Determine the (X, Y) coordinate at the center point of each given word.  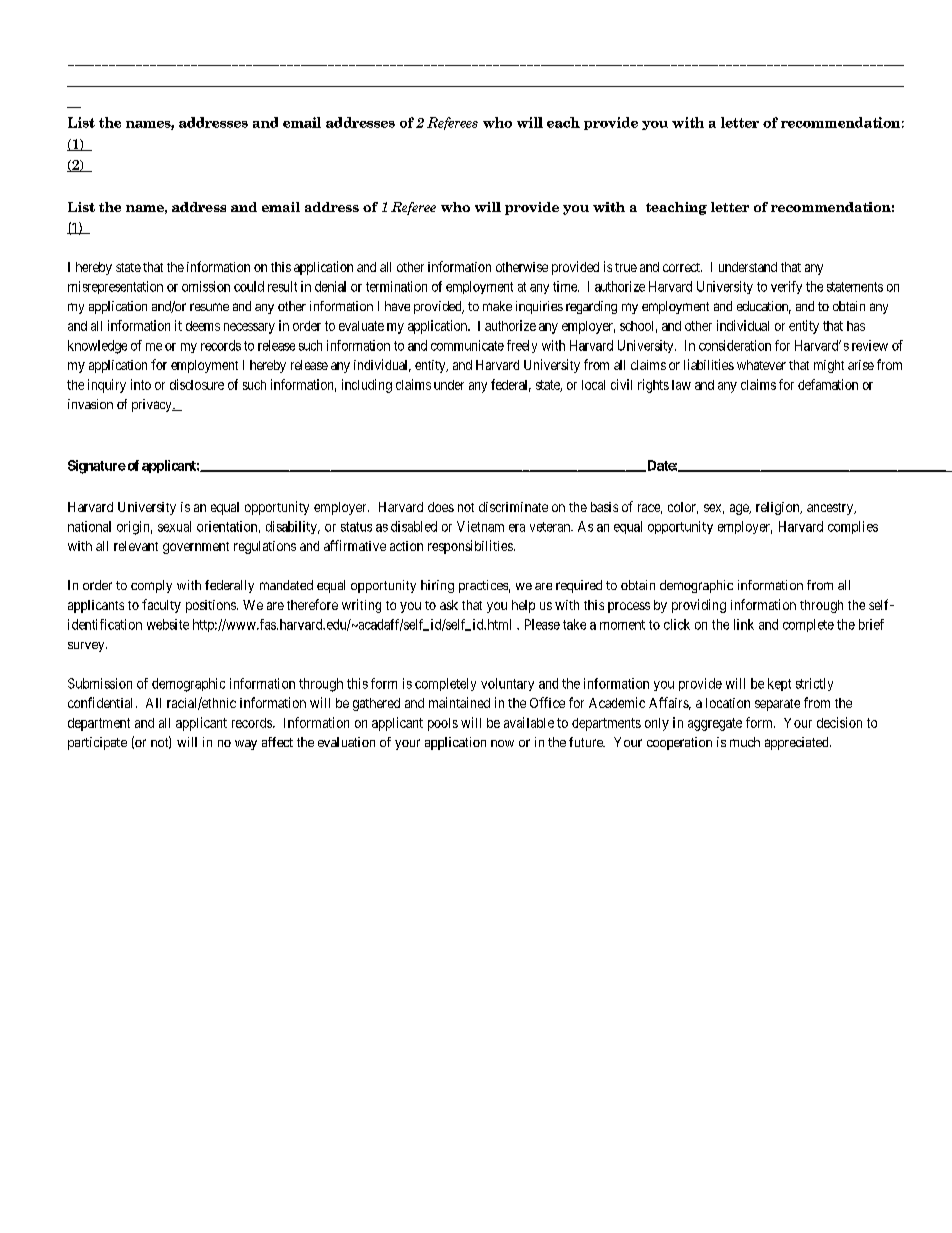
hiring (437, 586)
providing (699, 606)
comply (151, 586)
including (367, 386)
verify (786, 287)
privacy (153, 405)
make (497, 306)
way (246, 745)
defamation (828, 384)
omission (206, 286)
